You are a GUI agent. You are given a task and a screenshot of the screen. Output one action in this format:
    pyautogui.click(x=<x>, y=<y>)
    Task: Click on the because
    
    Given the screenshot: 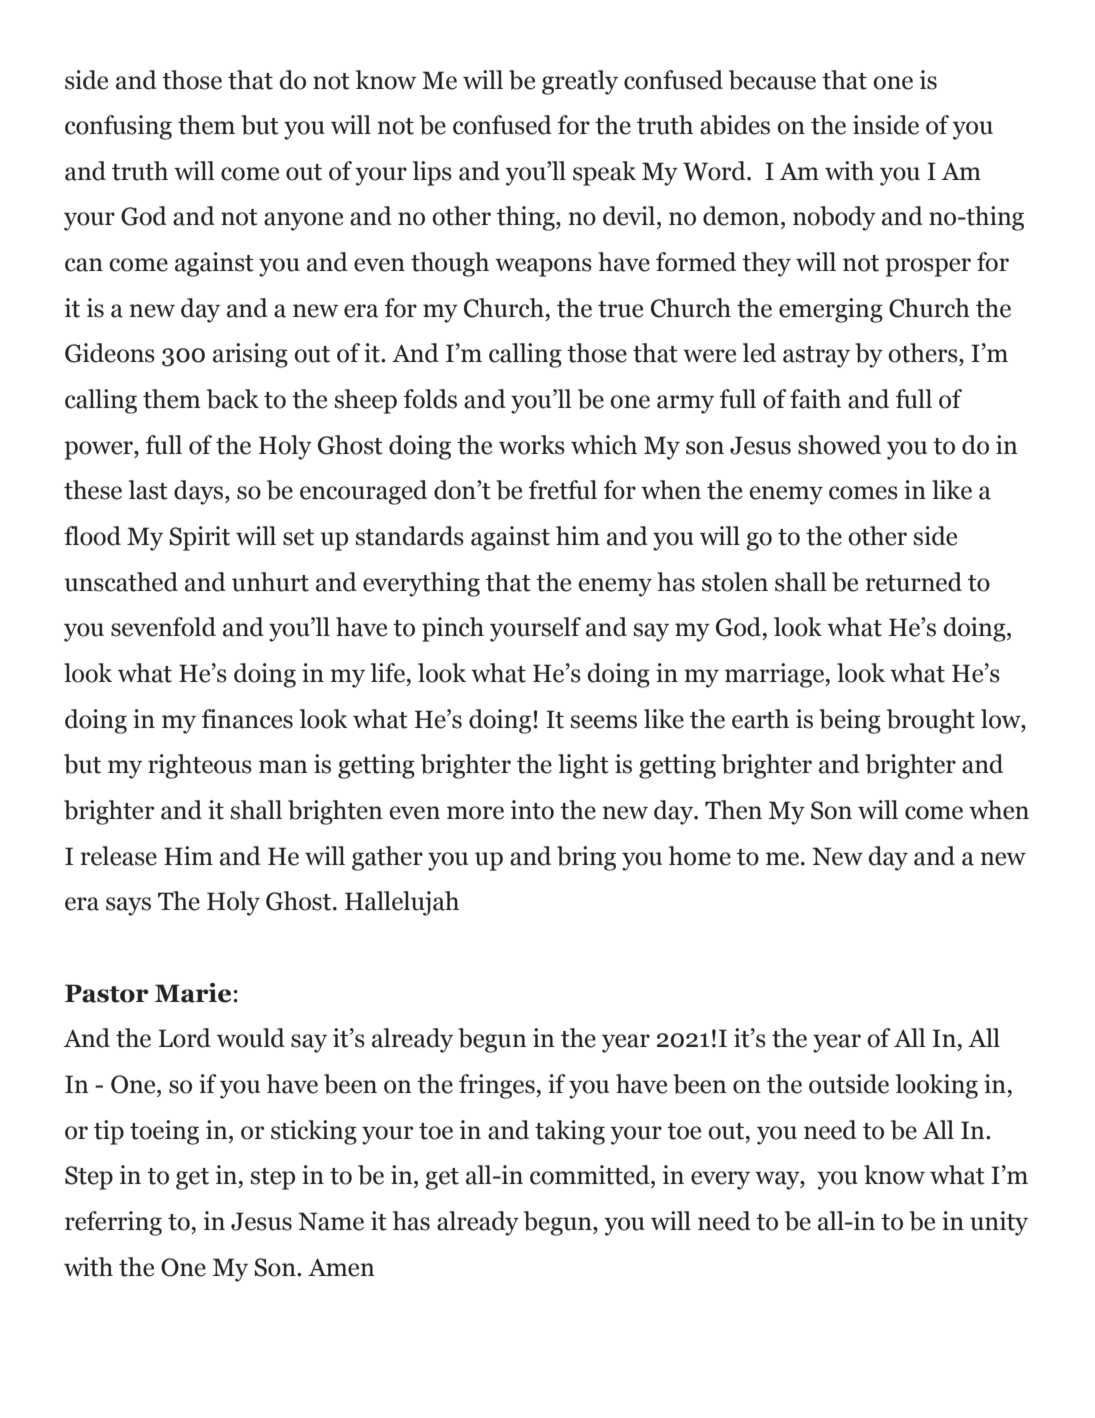 What is the action you would take?
    pyautogui.click(x=772, y=80)
